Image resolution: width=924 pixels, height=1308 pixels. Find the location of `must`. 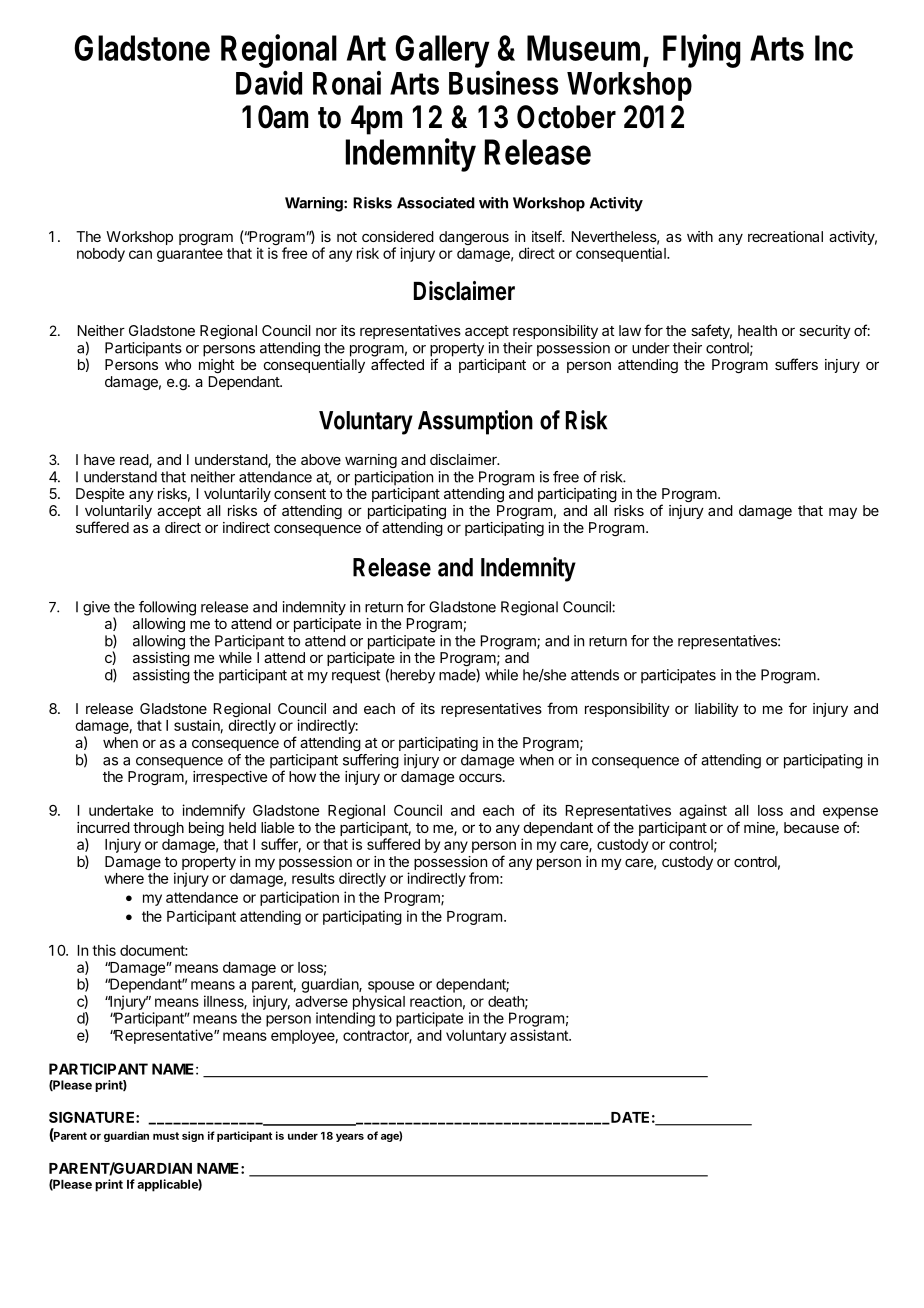

must is located at coordinates (166, 1136).
